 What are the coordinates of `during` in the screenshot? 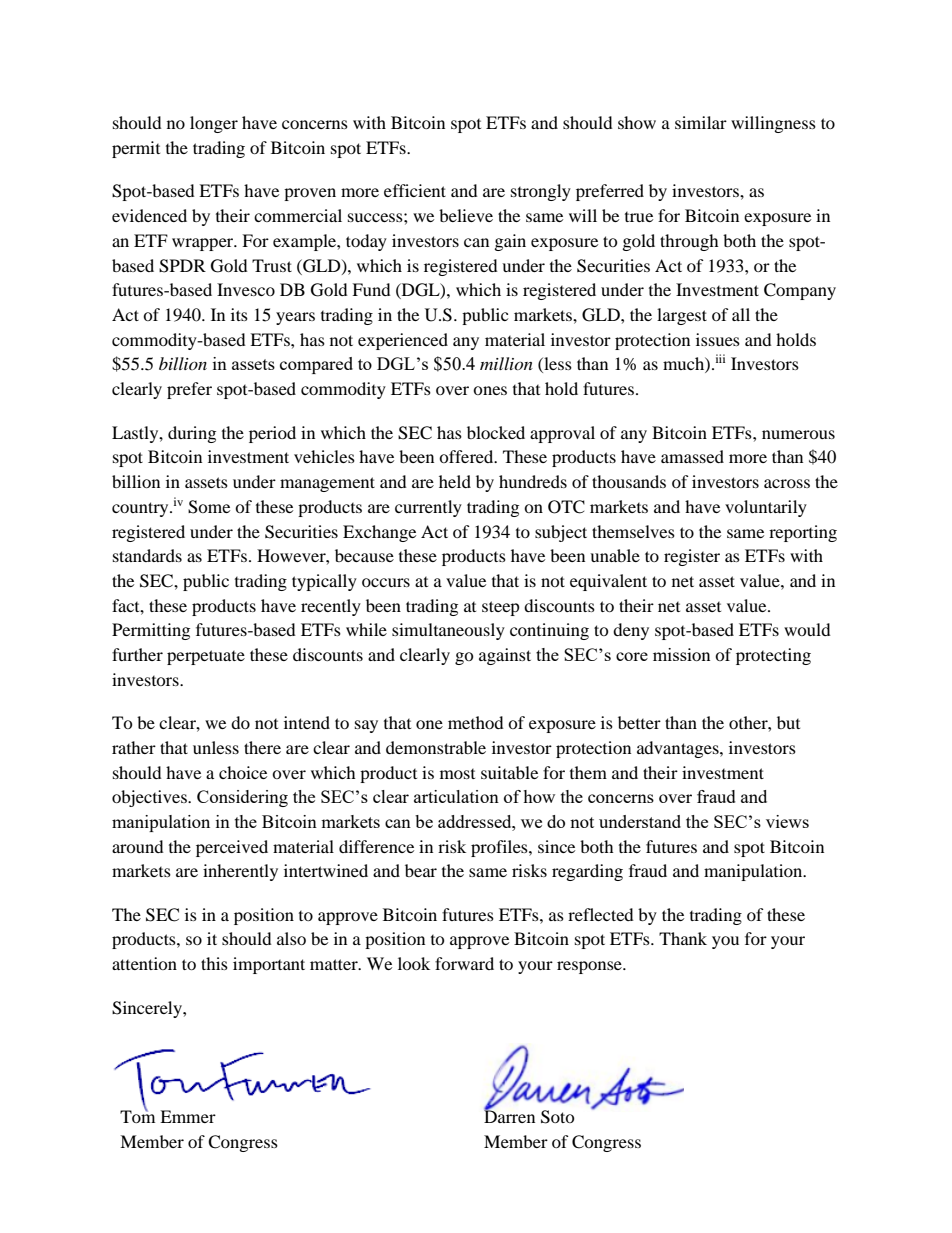 It's located at (192, 434).
